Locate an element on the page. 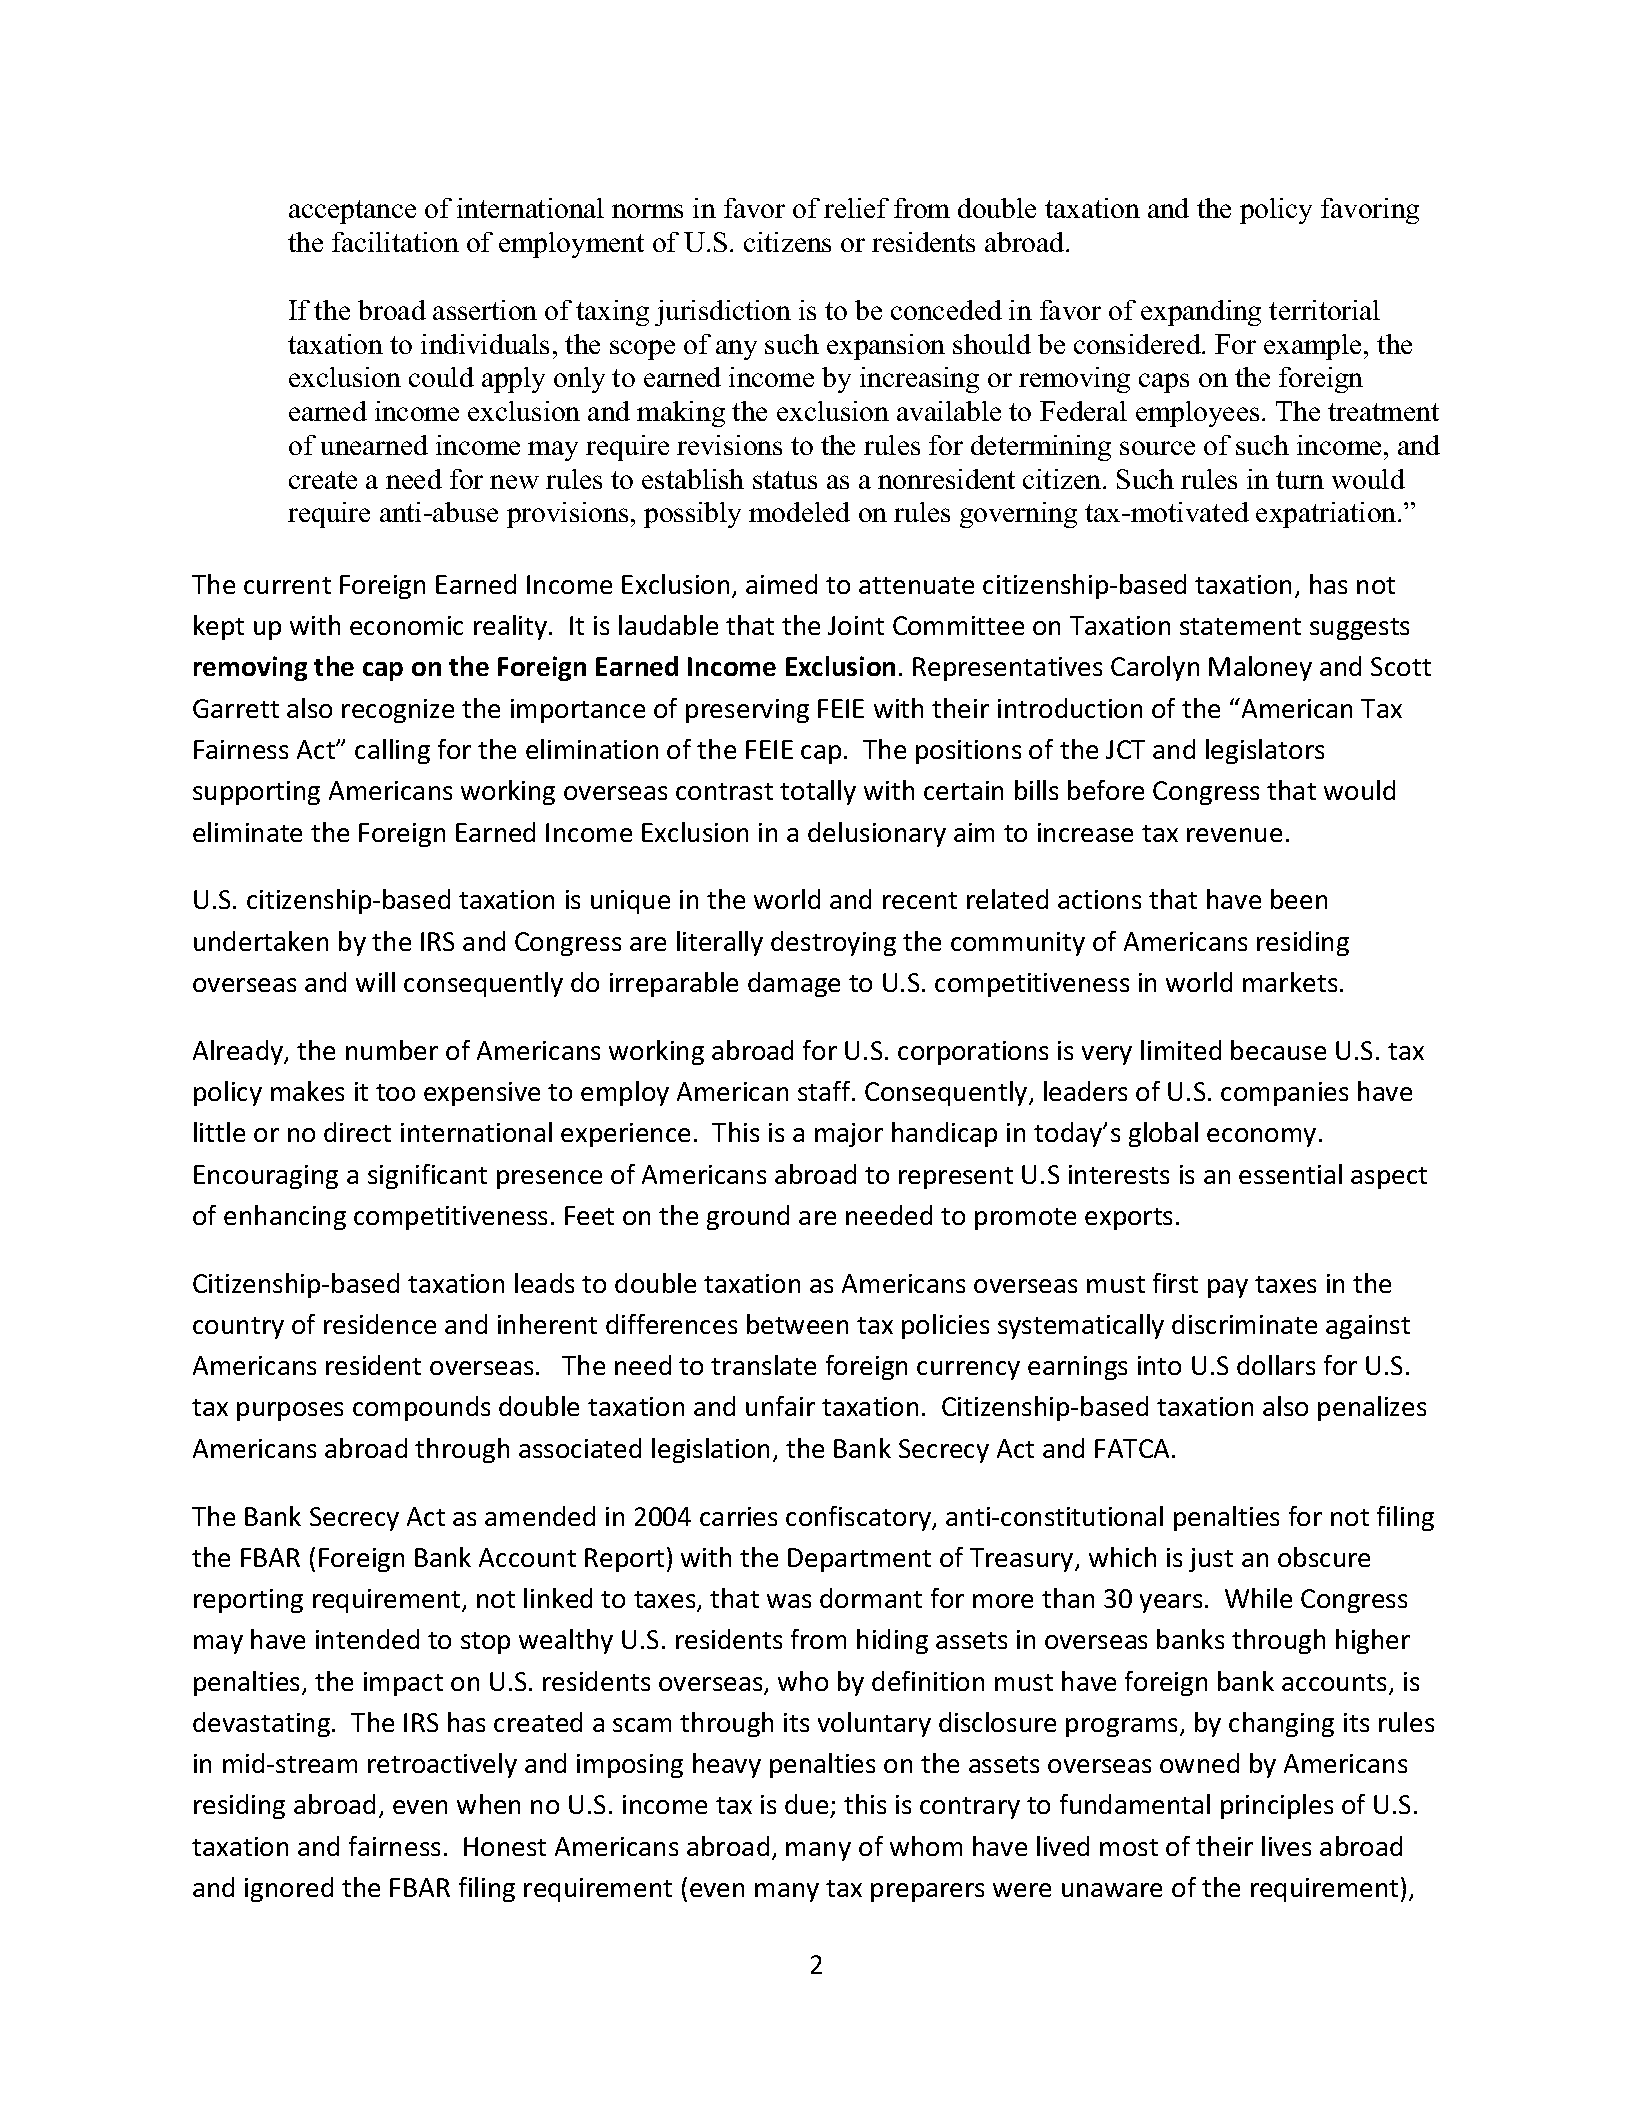 The width and height of the page is (1634, 2115). relief is located at coordinates (856, 208).
